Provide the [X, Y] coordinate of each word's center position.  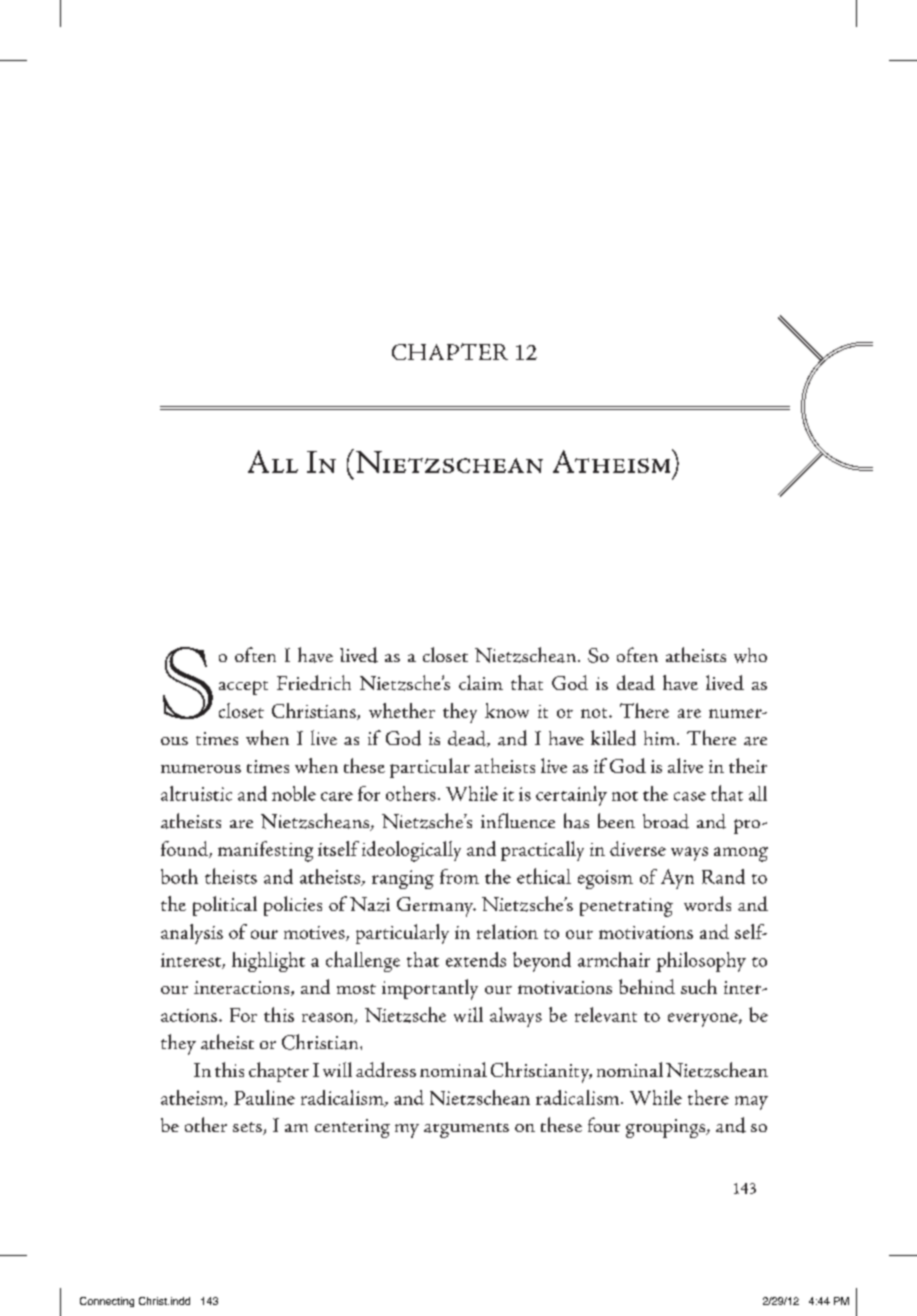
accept [243, 688]
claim [481, 682]
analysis [192, 934]
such [699, 986]
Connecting [107, 1302]
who [750, 655]
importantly [430, 989]
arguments [466, 1130]
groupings [667, 1128]
